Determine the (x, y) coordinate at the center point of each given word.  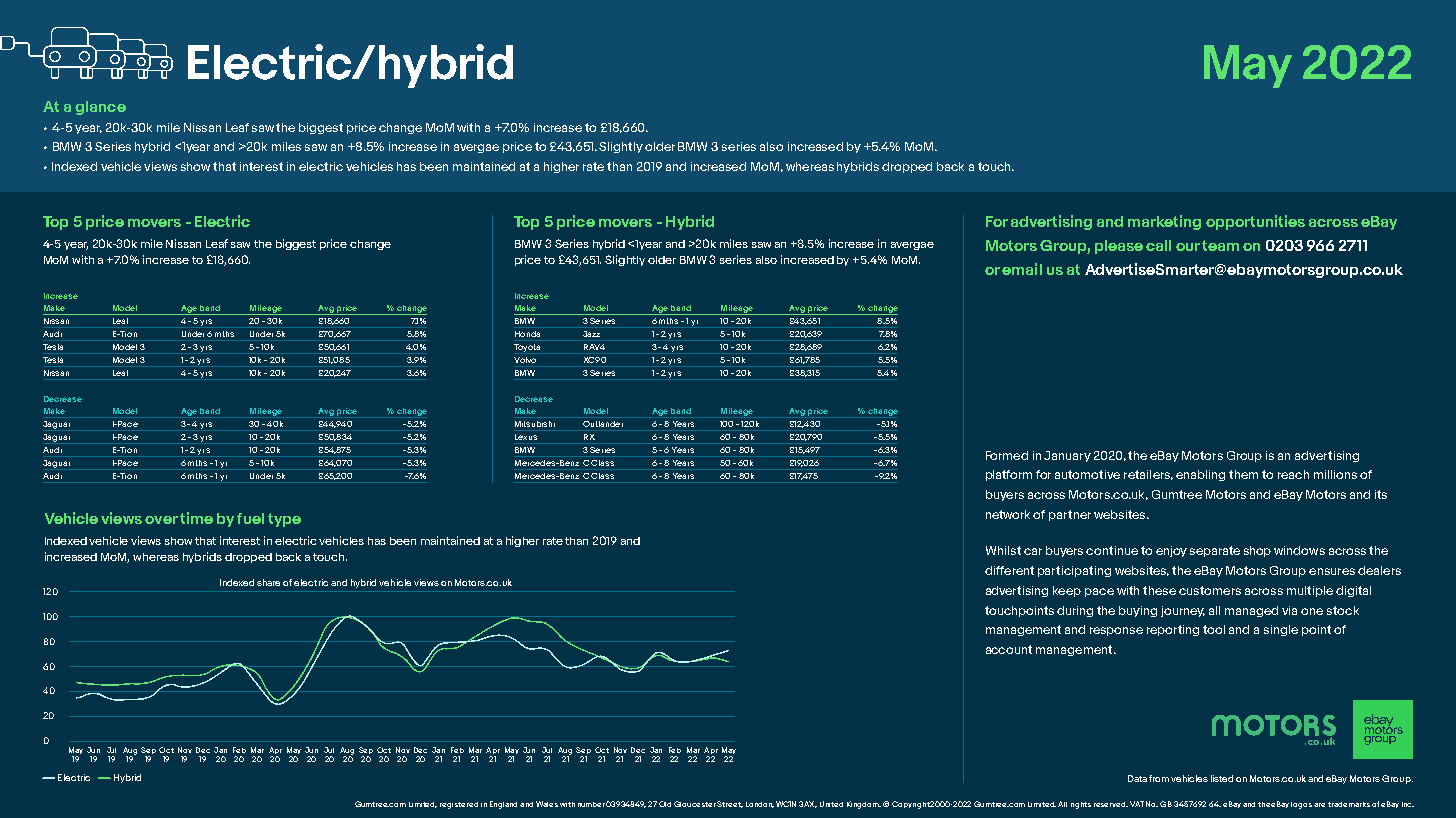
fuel (250, 518)
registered (459, 805)
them (1243, 474)
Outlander (603, 424)
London (760, 805)
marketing (1164, 222)
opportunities (1255, 222)
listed (1222, 778)
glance (100, 108)
